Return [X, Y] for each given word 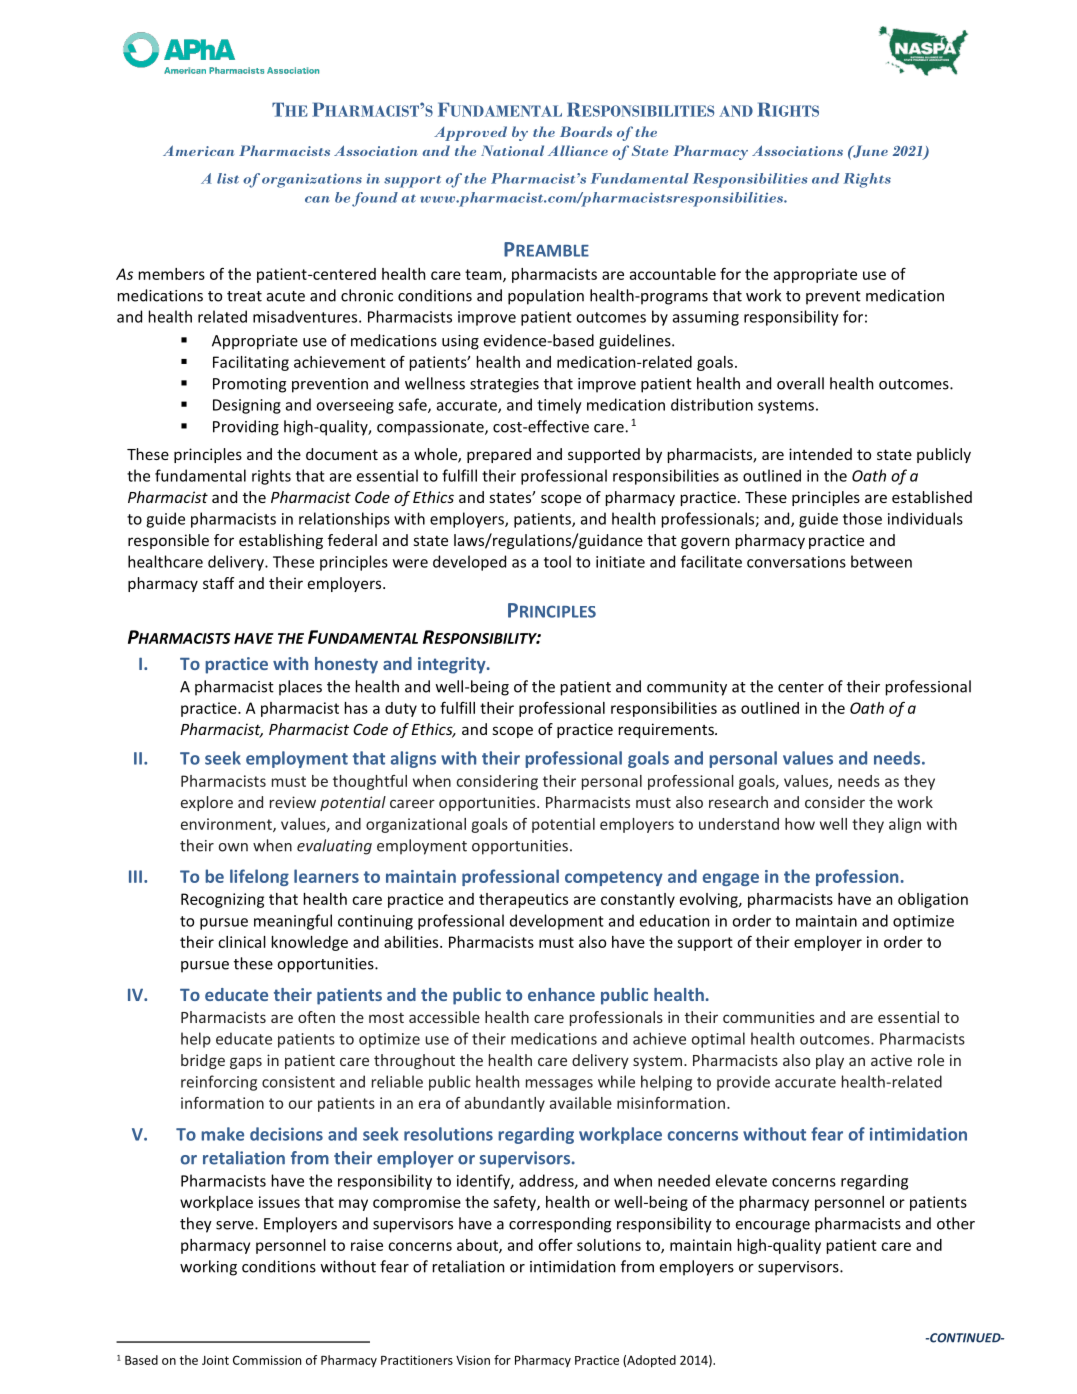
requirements [667, 730]
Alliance [578, 150]
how [800, 824]
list [228, 178]
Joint [215, 1360]
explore [207, 803]
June [869, 151]
